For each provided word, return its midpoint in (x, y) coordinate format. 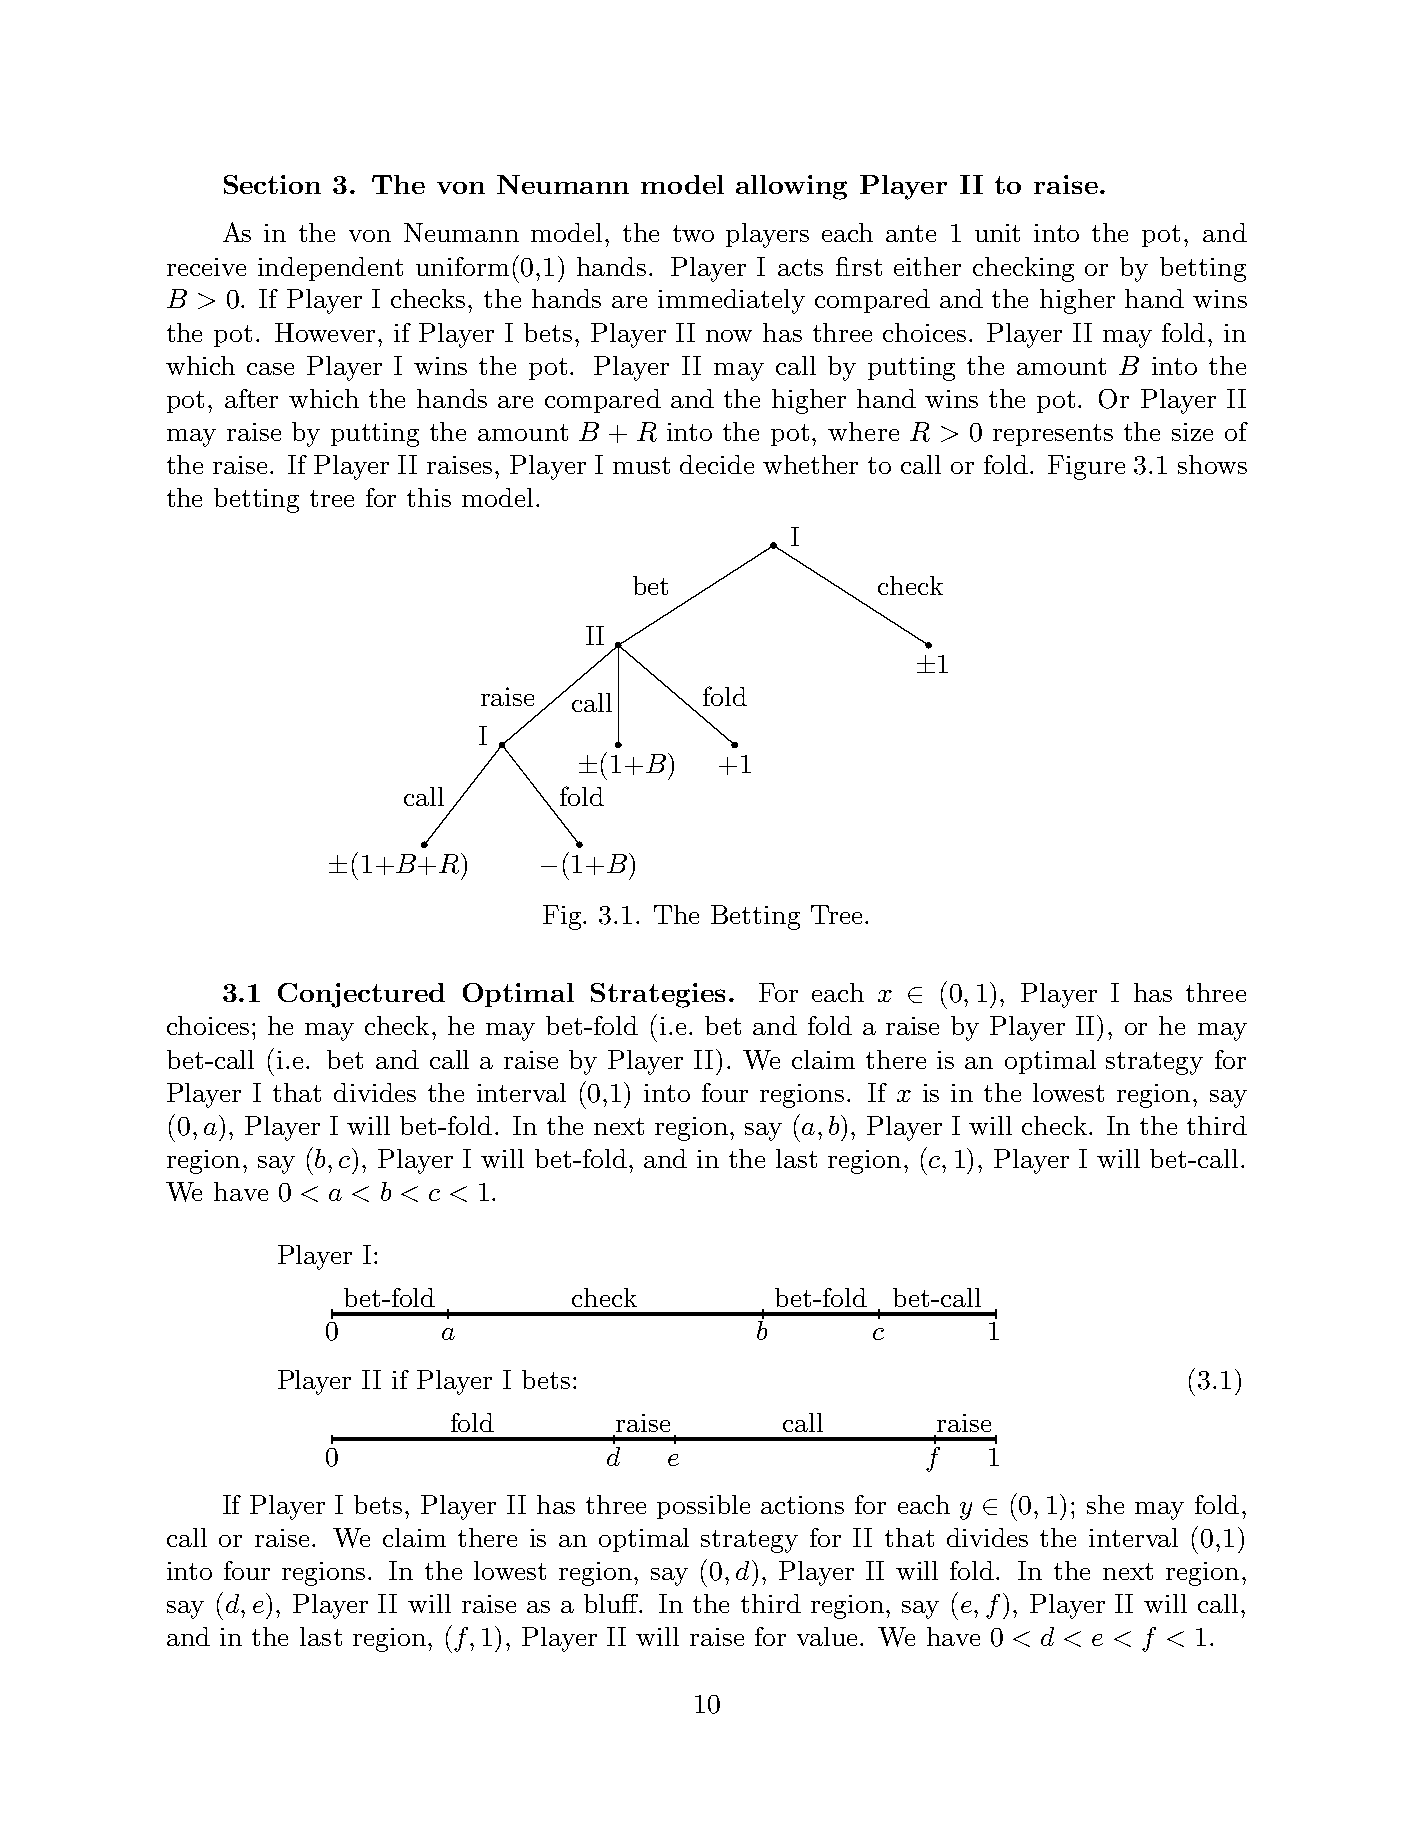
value (827, 1636)
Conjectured (361, 995)
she (1105, 1504)
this (429, 497)
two (693, 233)
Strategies (658, 995)
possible (703, 1507)
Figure (1086, 467)
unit (997, 233)
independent (330, 269)
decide (717, 464)
